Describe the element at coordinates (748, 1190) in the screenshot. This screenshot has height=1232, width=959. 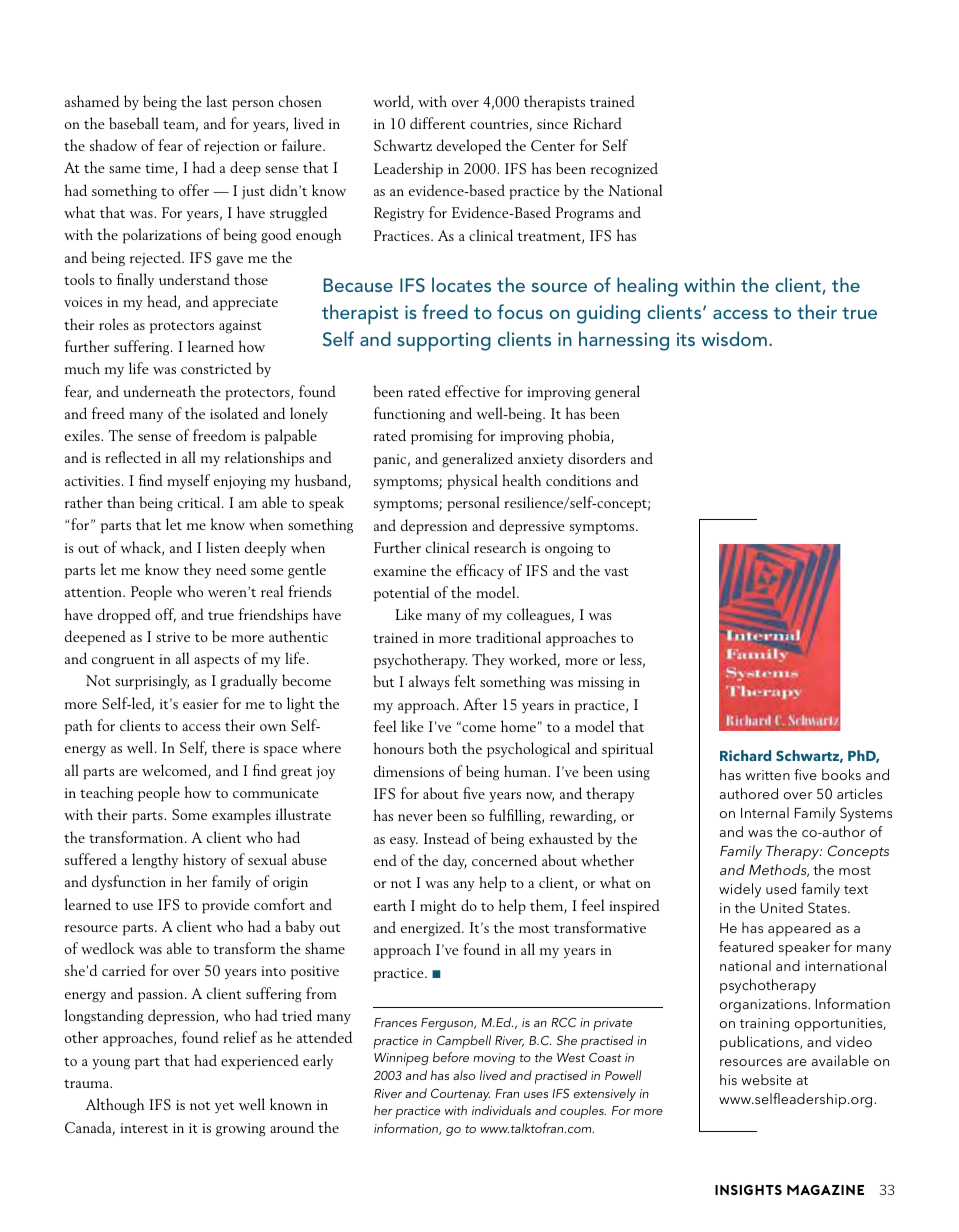
I see `INSIGHTS` at that location.
